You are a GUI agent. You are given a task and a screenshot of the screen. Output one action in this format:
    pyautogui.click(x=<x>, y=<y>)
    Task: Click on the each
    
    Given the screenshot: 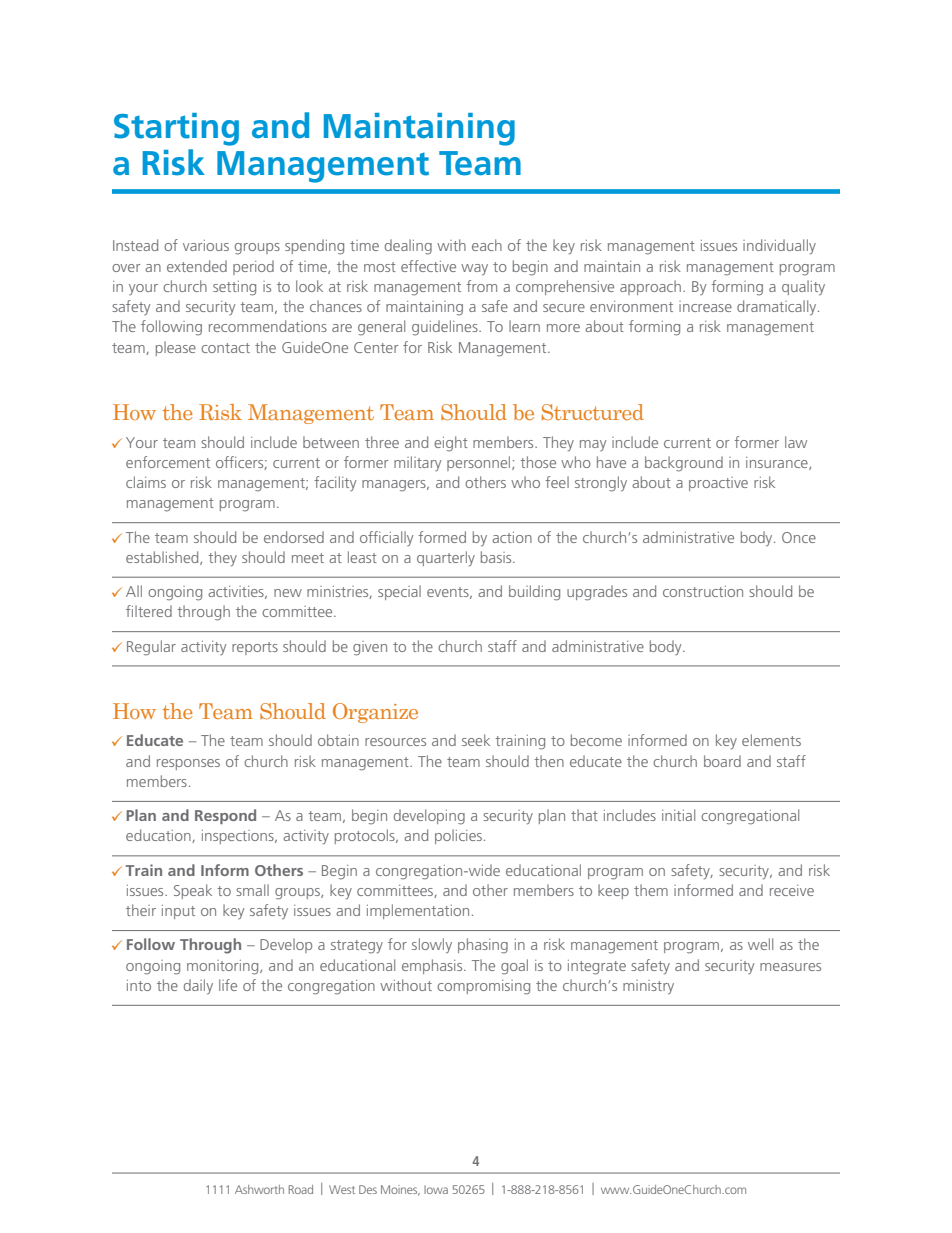 What is the action you would take?
    pyautogui.click(x=487, y=245)
